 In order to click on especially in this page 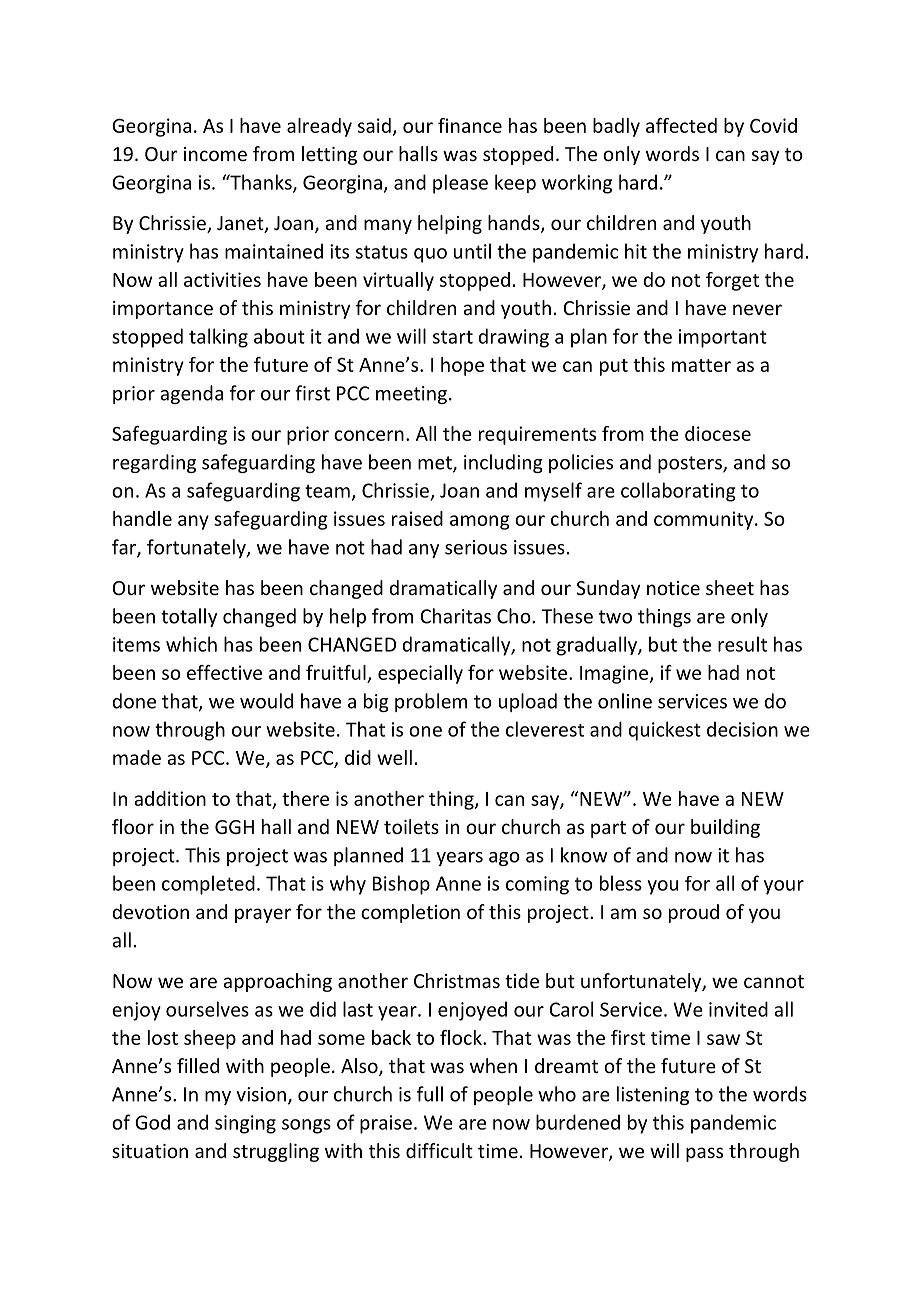, I will do `click(420, 674)`.
